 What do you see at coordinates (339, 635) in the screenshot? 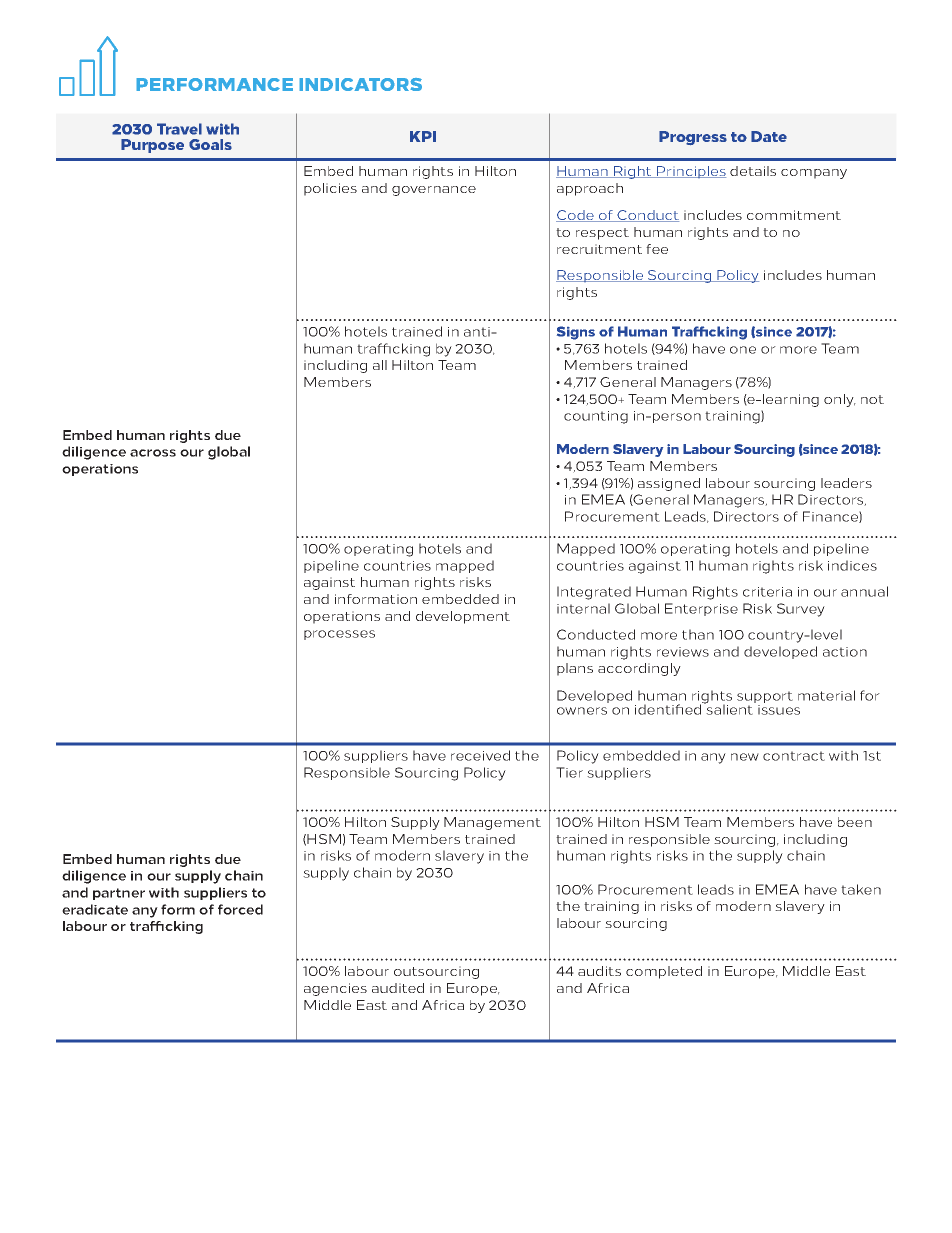
I see `processes` at bounding box center [339, 635].
